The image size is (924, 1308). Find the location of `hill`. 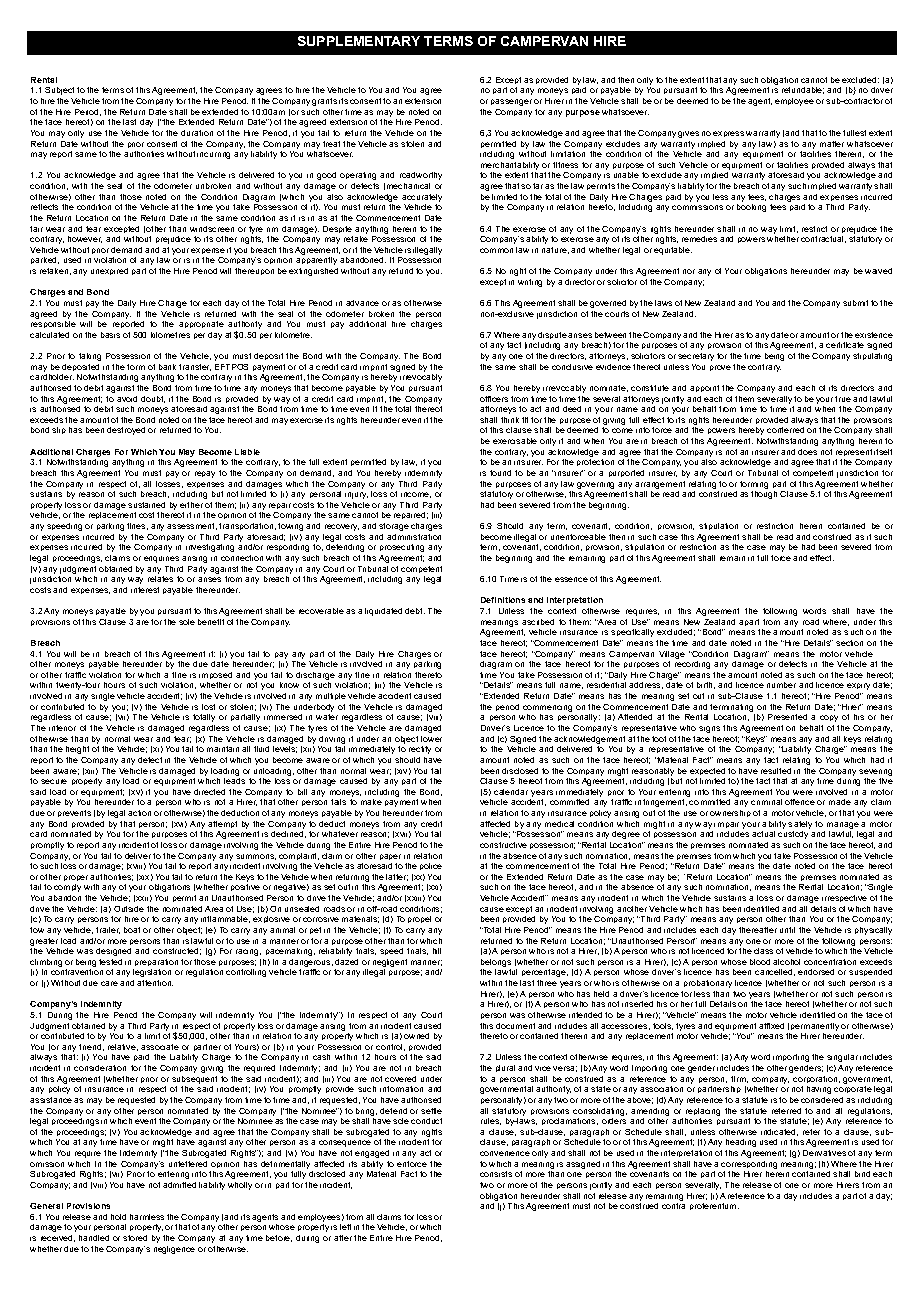

hill is located at coordinates (437, 951).
